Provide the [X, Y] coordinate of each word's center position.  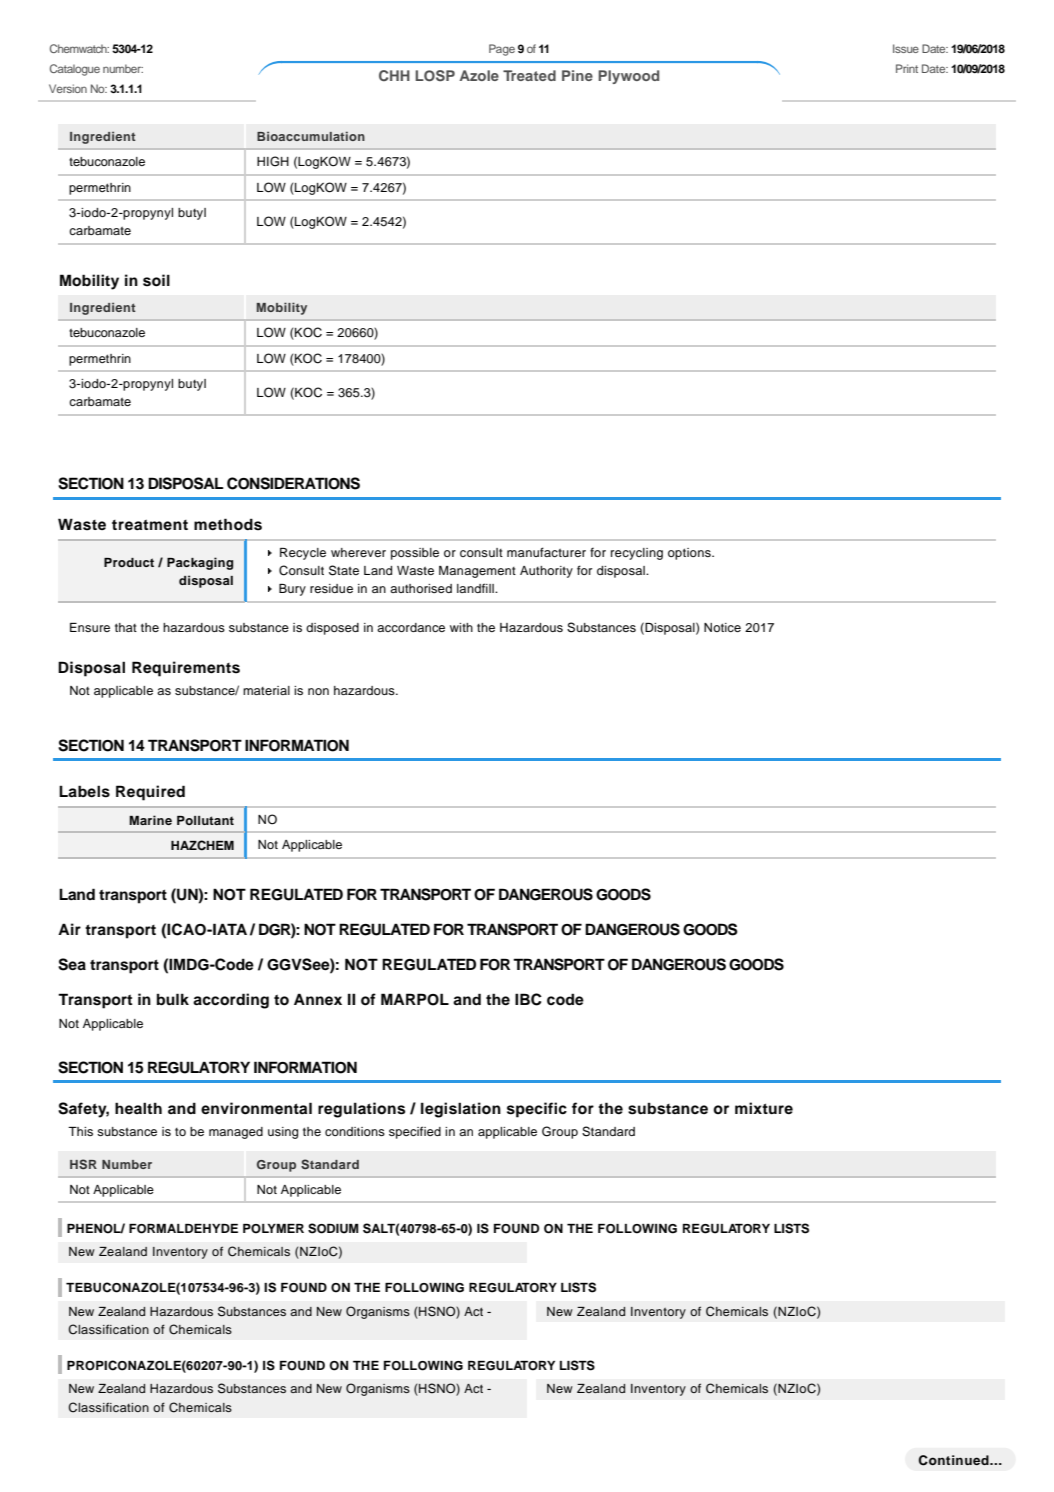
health [138, 1108]
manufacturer [546, 552]
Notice [722, 627]
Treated [529, 75]
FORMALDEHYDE [183, 1229]
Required [150, 793]
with [461, 627]
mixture [764, 1108]
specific [537, 1110]
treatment [150, 524]
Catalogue [75, 70]
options [690, 554]
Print [907, 68]
